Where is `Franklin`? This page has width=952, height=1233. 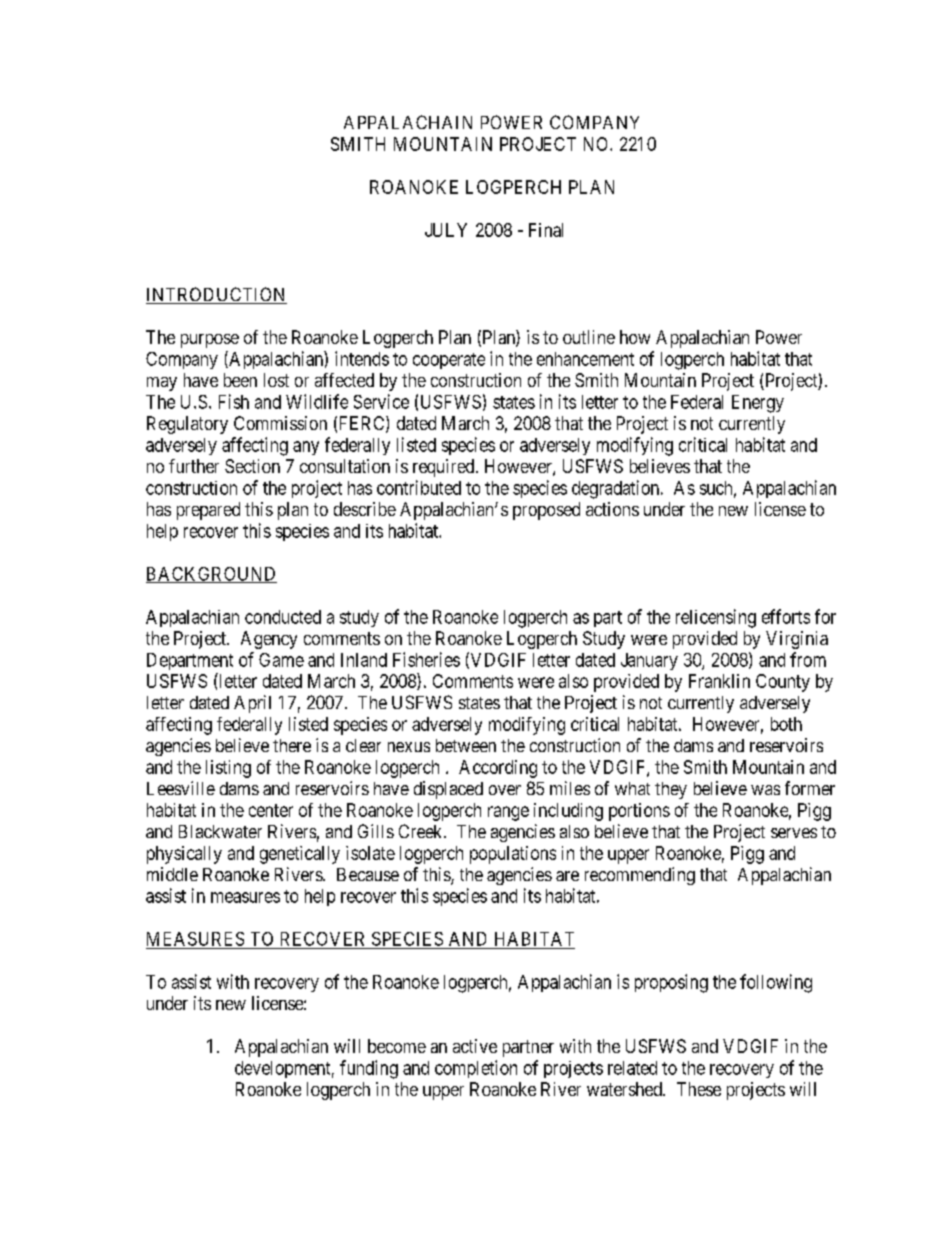
Franklin is located at coordinates (719, 681).
